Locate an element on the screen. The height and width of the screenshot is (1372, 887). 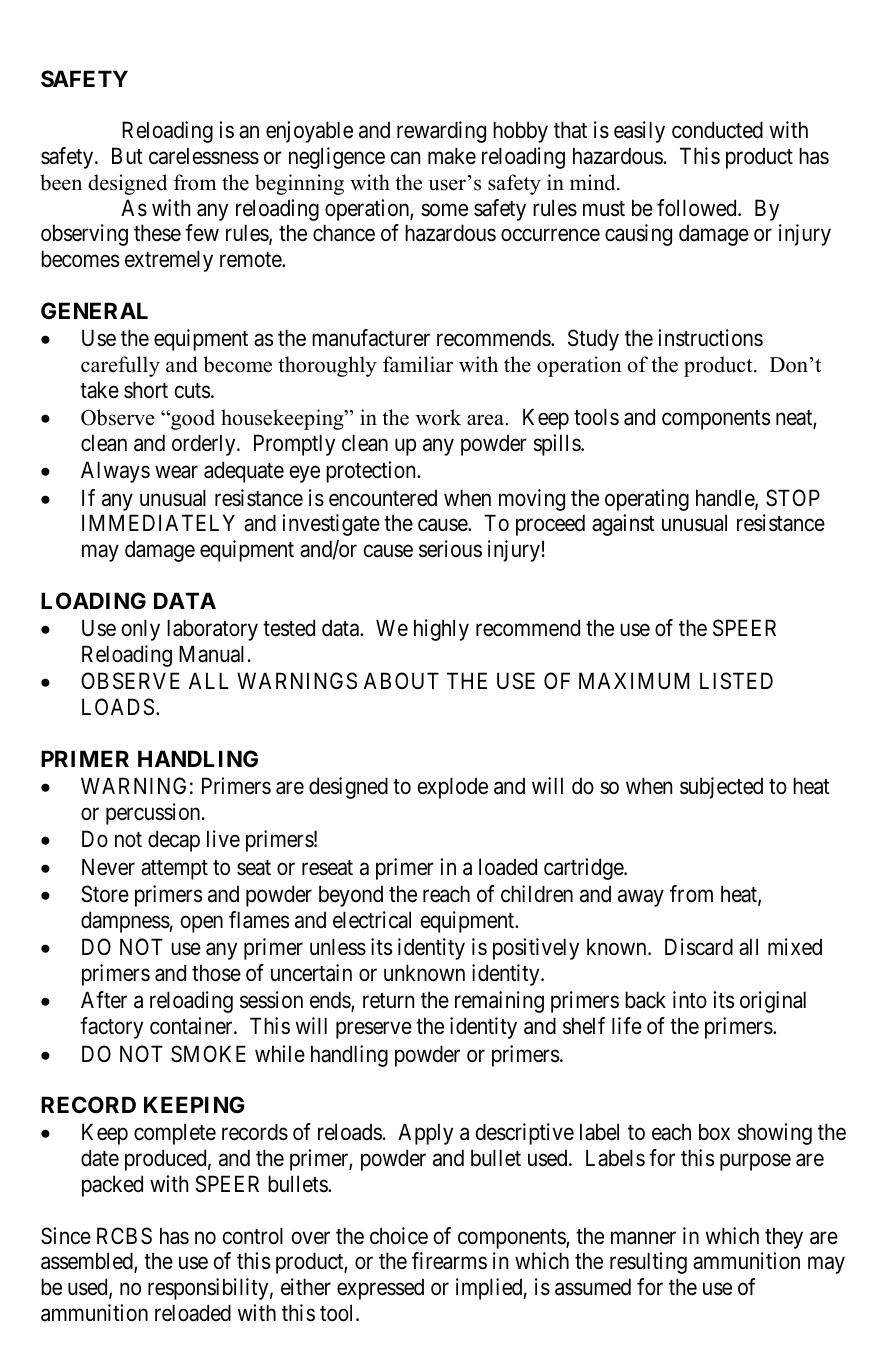
attempt is located at coordinates (174, 870).
